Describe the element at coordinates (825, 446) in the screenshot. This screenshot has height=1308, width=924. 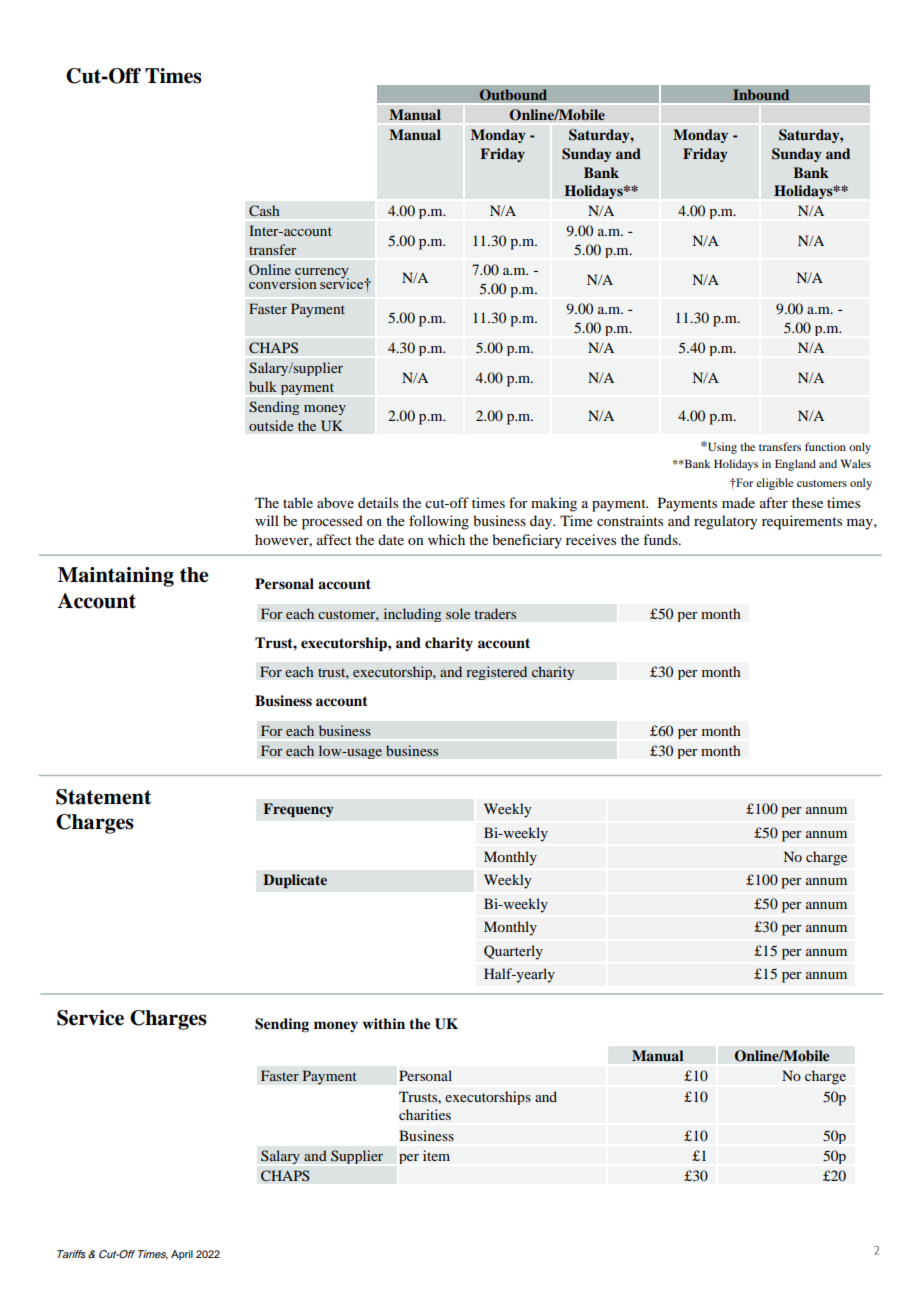
I see `function` at that location.
